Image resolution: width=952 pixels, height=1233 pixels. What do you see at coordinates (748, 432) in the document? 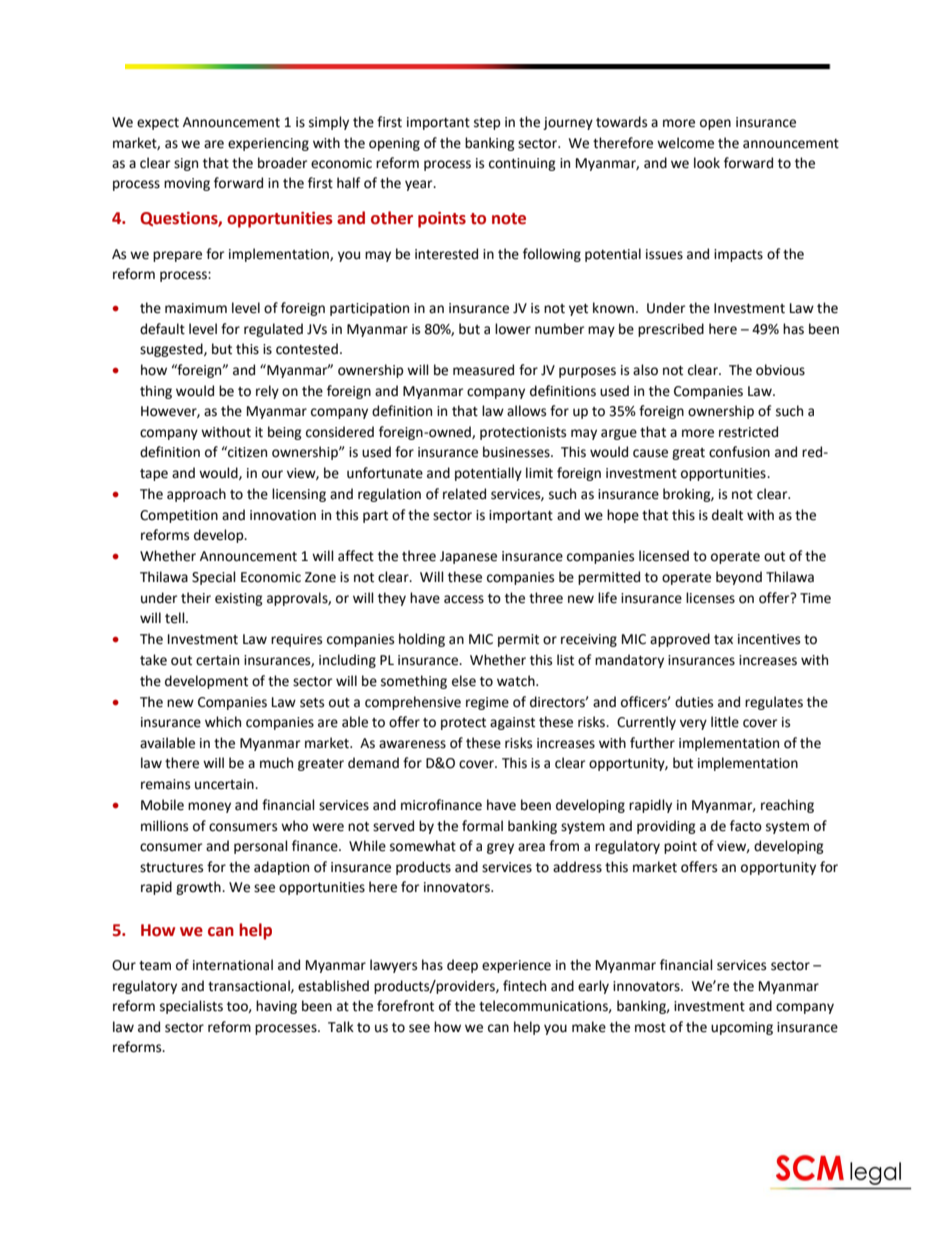
I see `restricted` at bounding box center [748, 432].
